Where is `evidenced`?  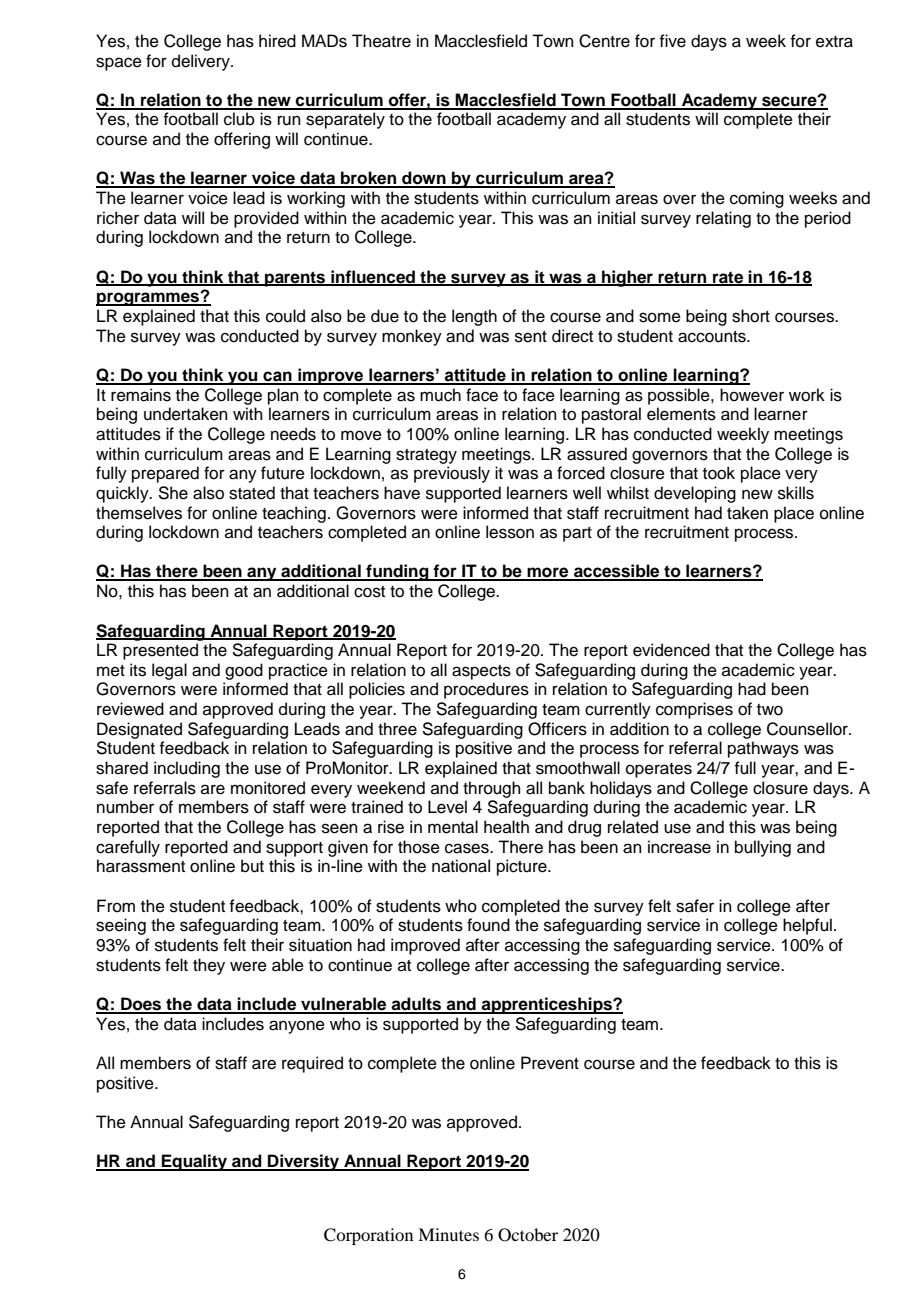 evidenced is located at coordinates (671, 650).
